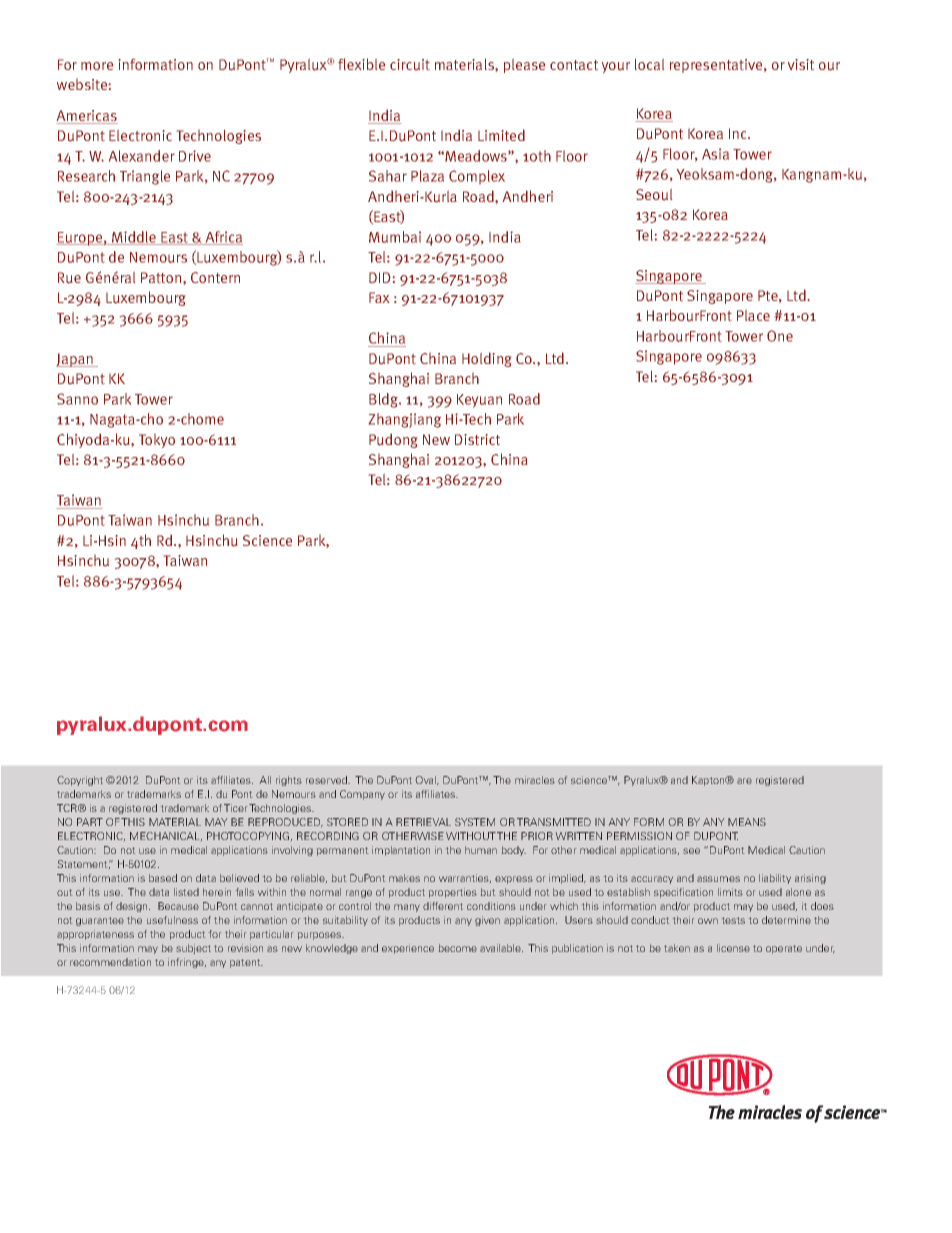  Describe the element at coordinates (157, 440) in the page. I see `Tokyo` at that location.
